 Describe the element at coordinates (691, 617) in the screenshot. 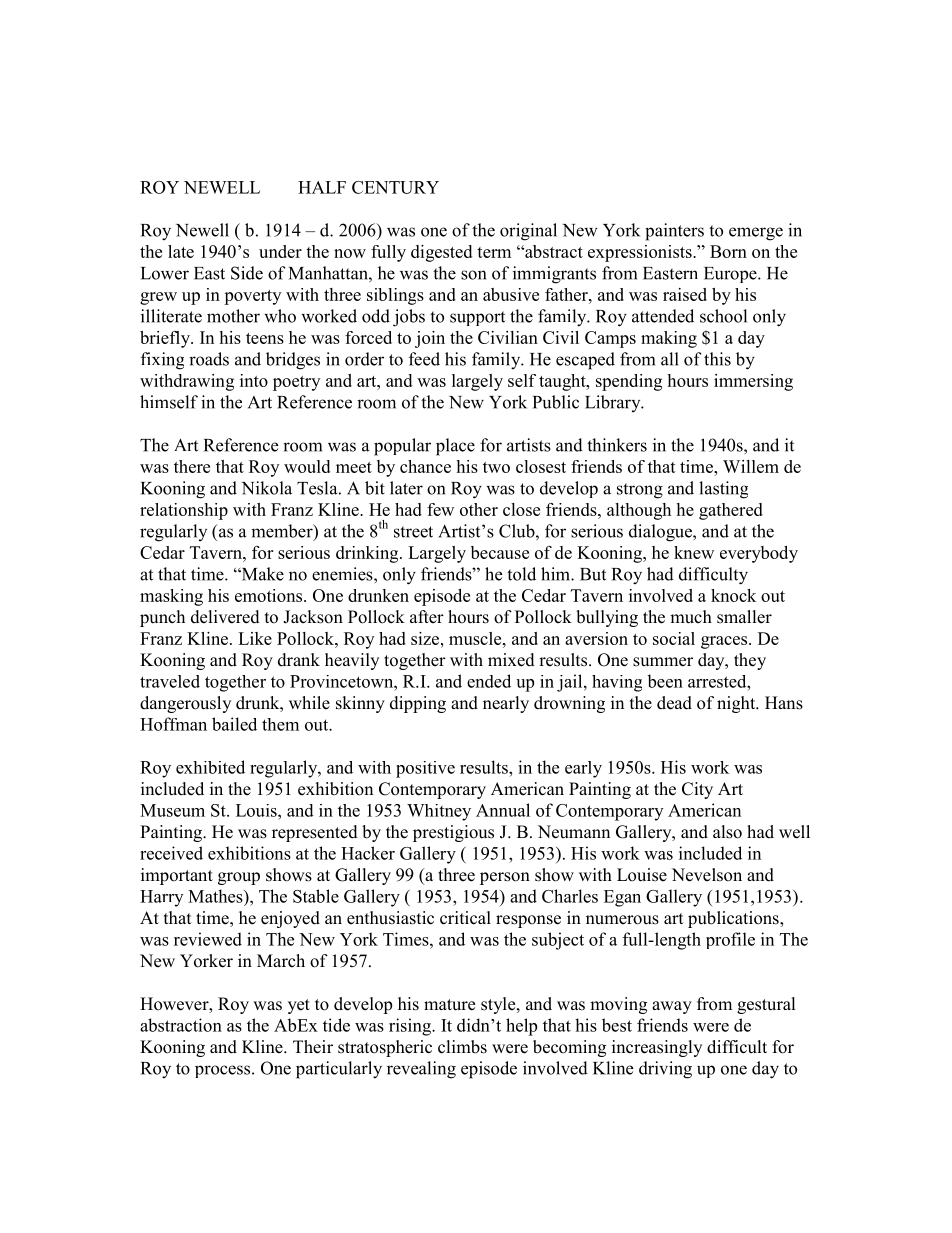

I see `much` at that location.
